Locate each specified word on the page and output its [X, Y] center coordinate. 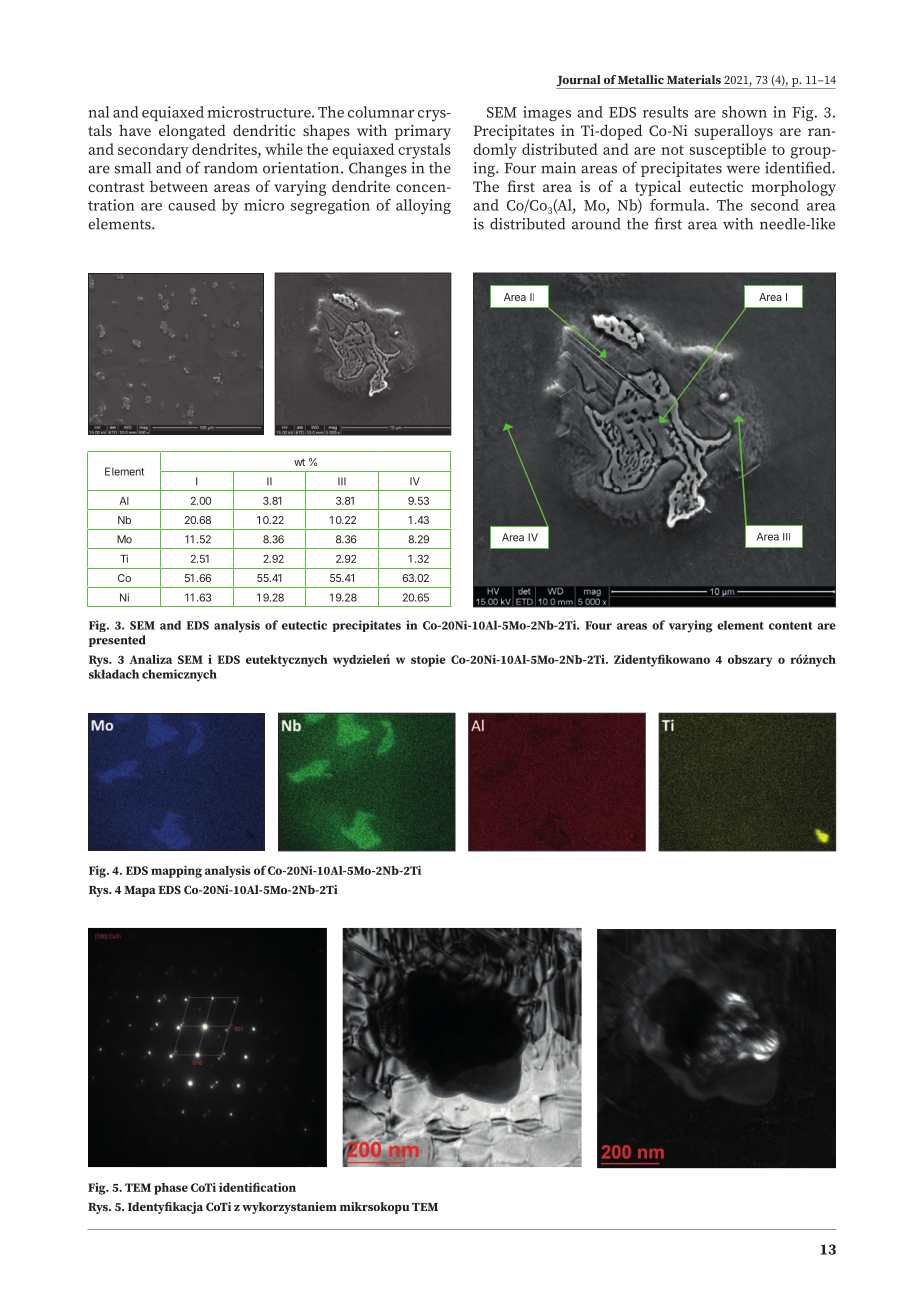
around [596, 224]
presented [117, 641]
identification [257, 1187]
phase [171, 1189]
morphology [793, 188]
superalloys [733, 132]
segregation [330, 206]
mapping [176, 871]
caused [192, 205]
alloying [423, 207]
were [743, 169]
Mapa [140, 891]
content [791, 625]
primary [423, 132]
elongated [192, 132]
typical [658, 188]
